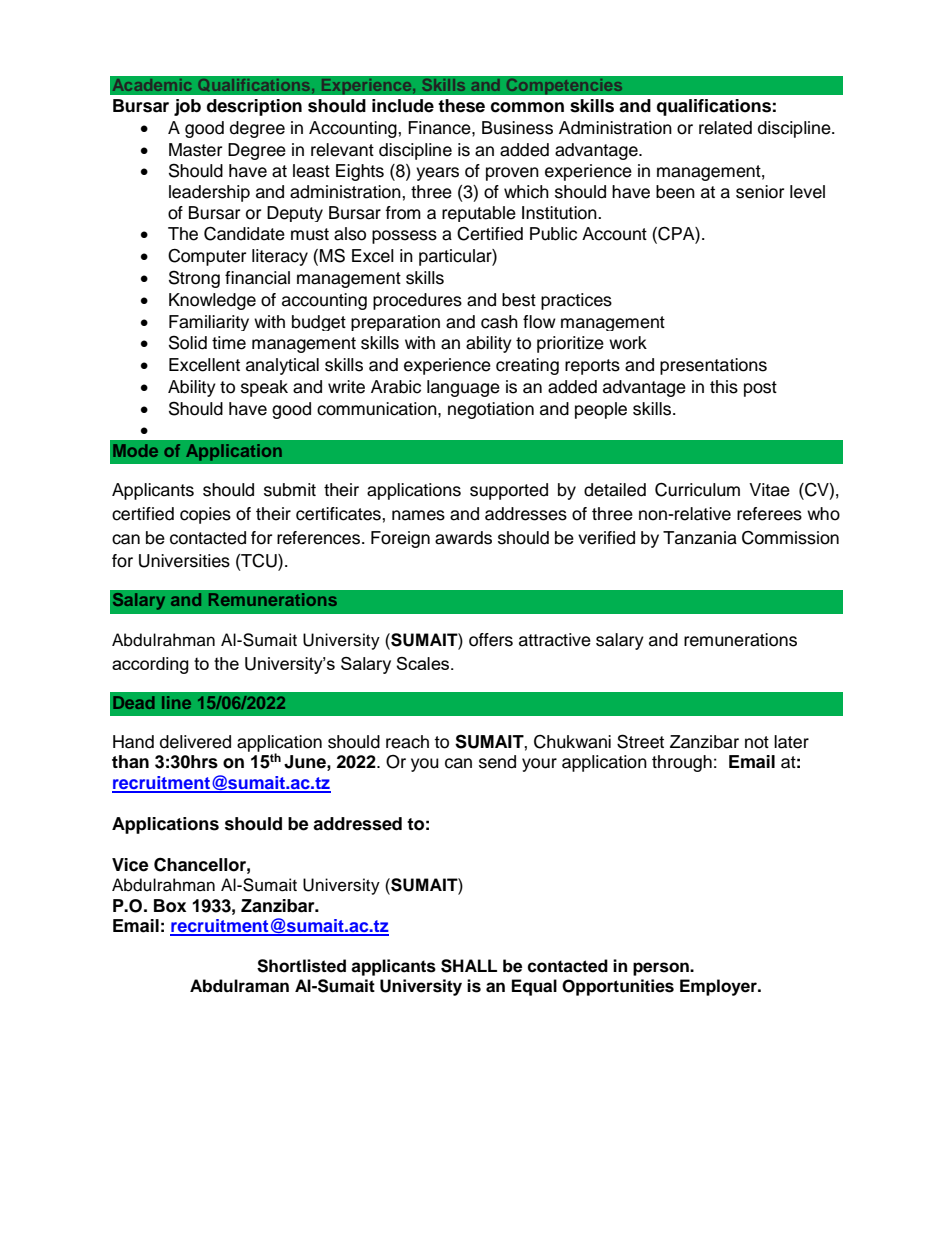  What do you see at coordinates (301, 966) in the screenshot?
I see `Shortlisted` at bounding box center [301, 966].
